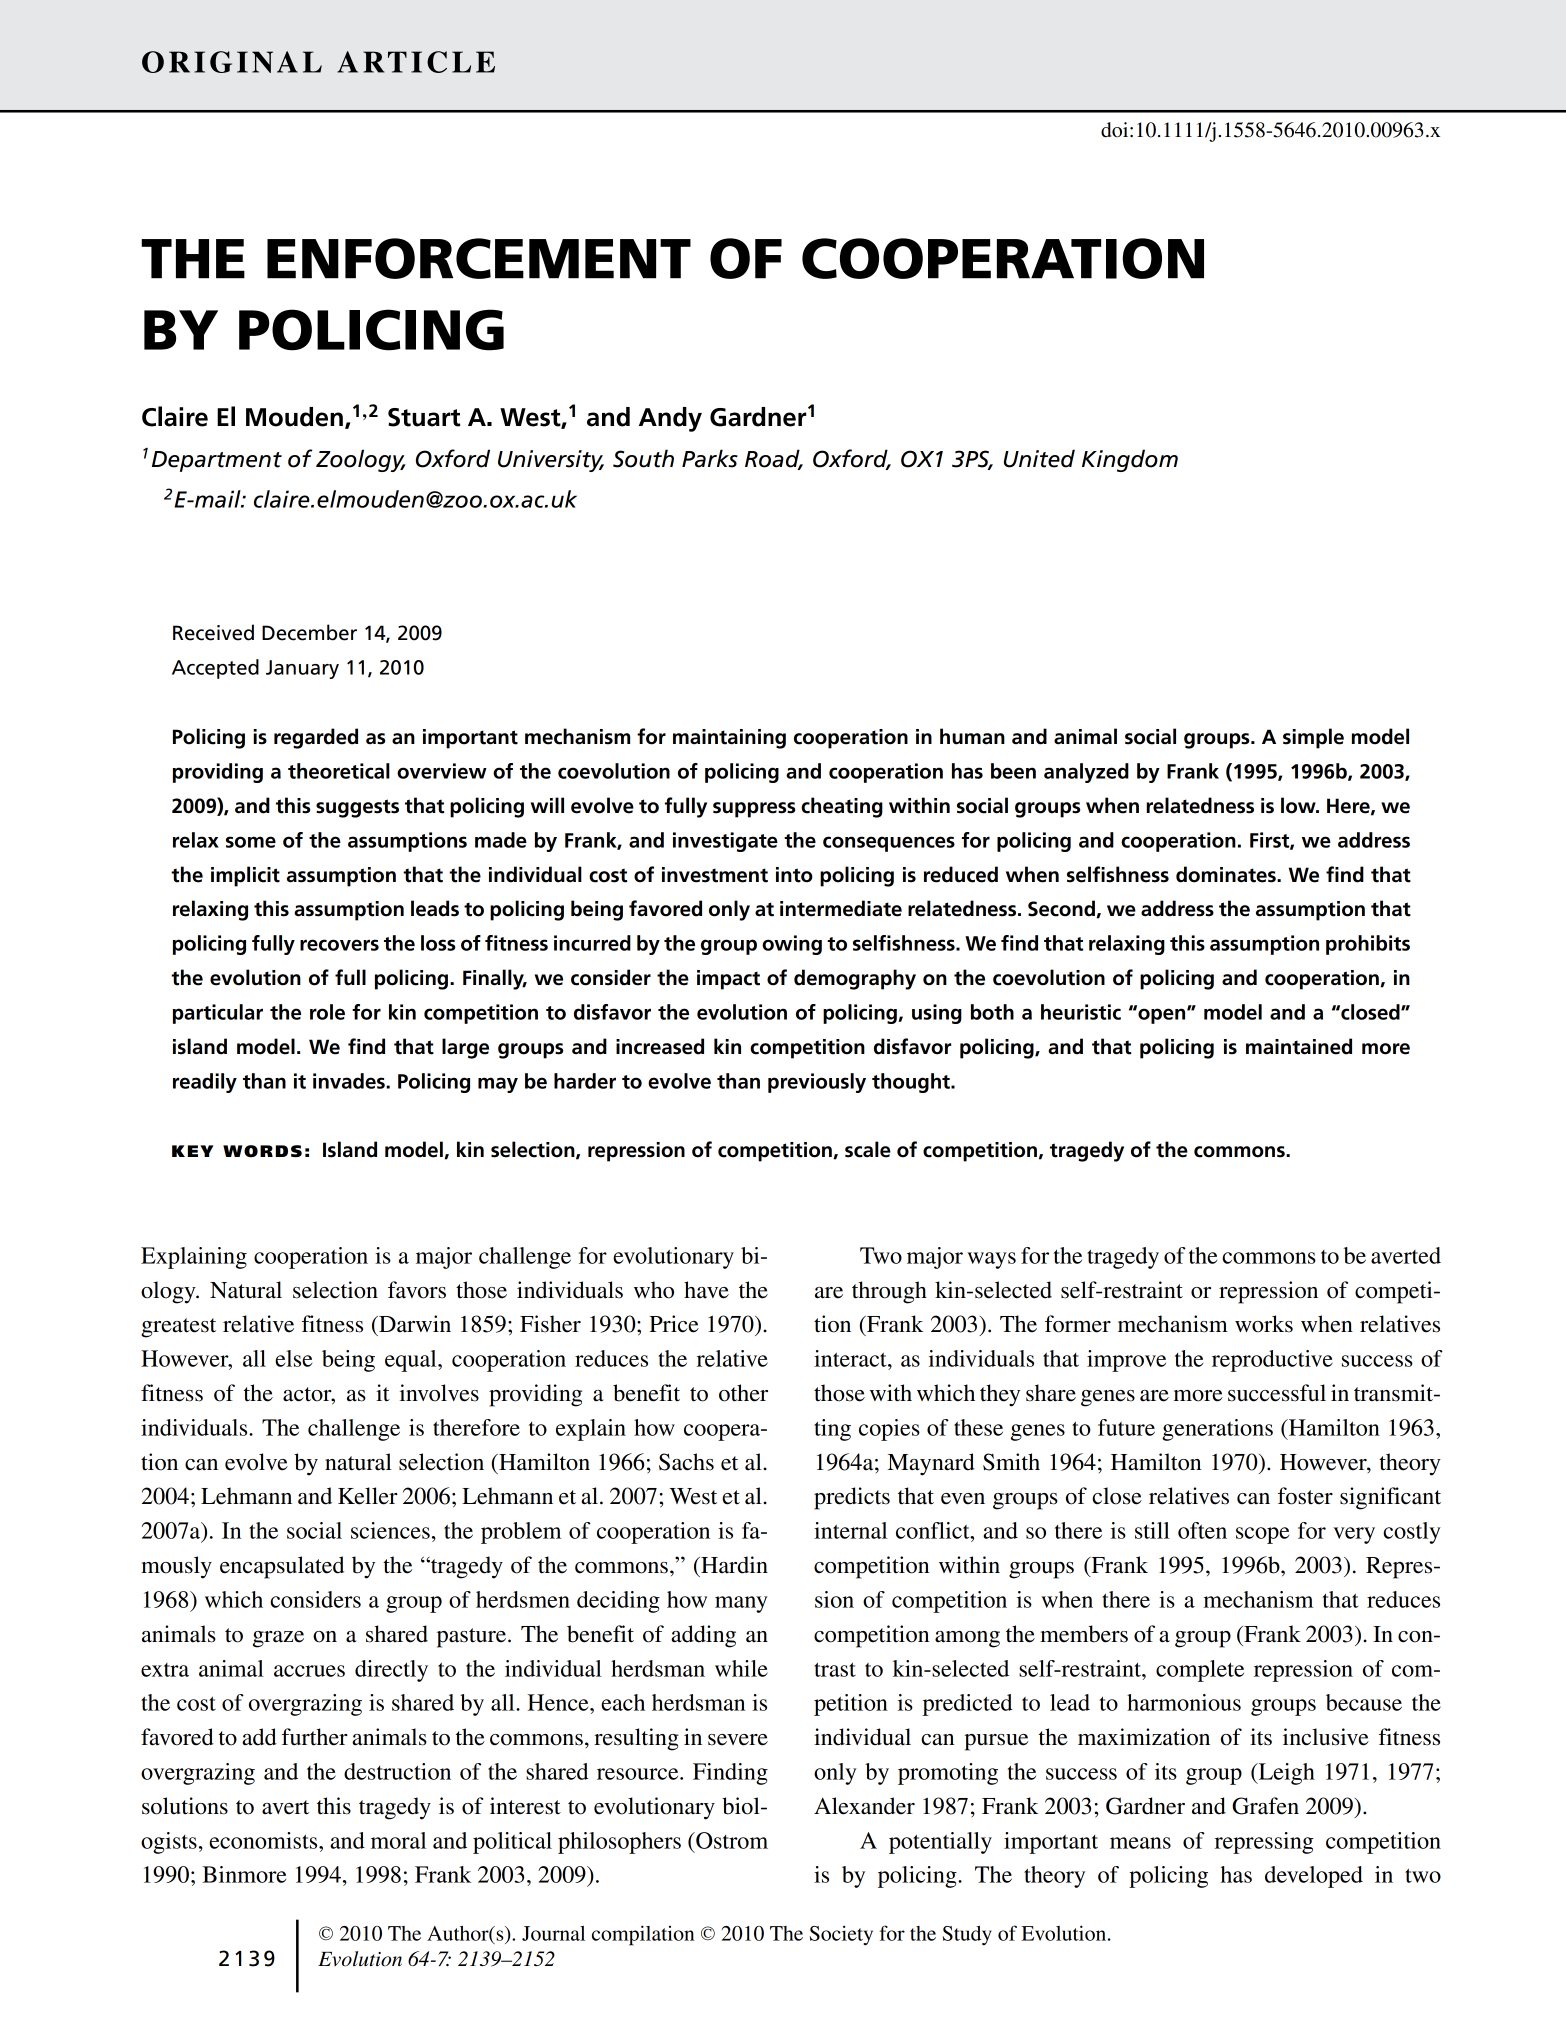 The height and width of the document is (2017, 1566). I want to click on previously, so click(817, 1083).
